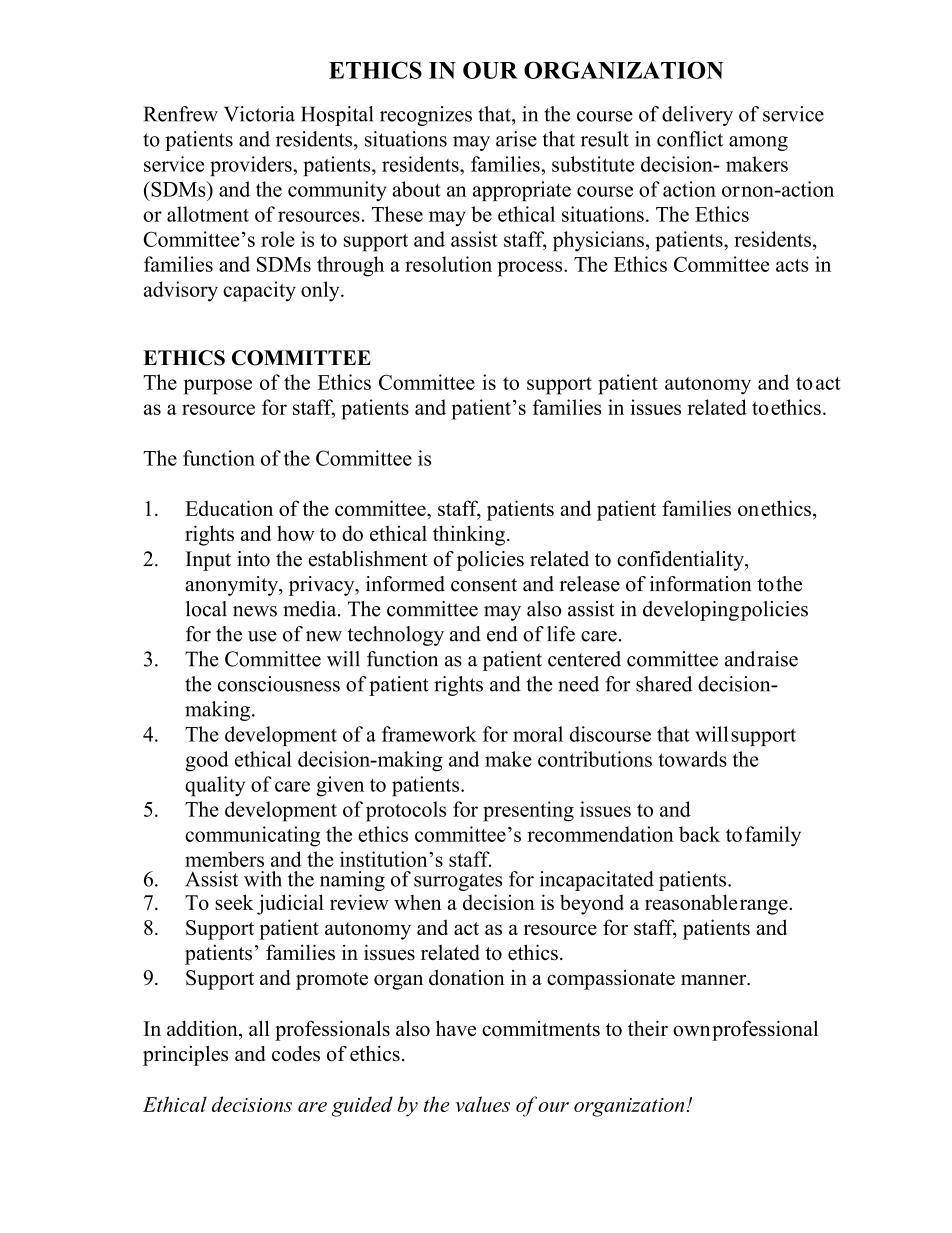  Describe the element at coordinates (516, 139) in the screenshot. I see `arise` at that location.
